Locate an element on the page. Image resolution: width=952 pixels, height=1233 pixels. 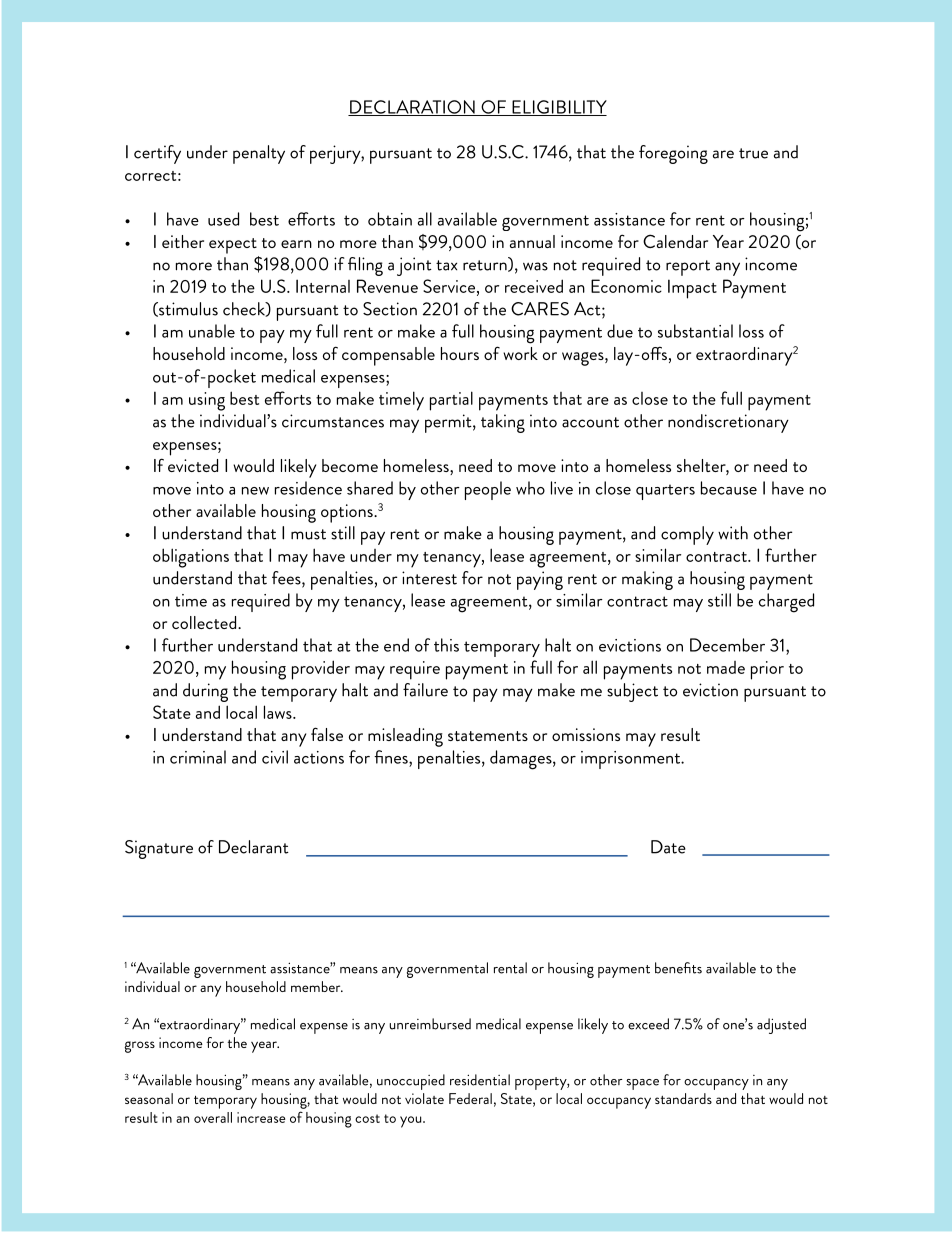
hours is located at coordinates (460, 353).
